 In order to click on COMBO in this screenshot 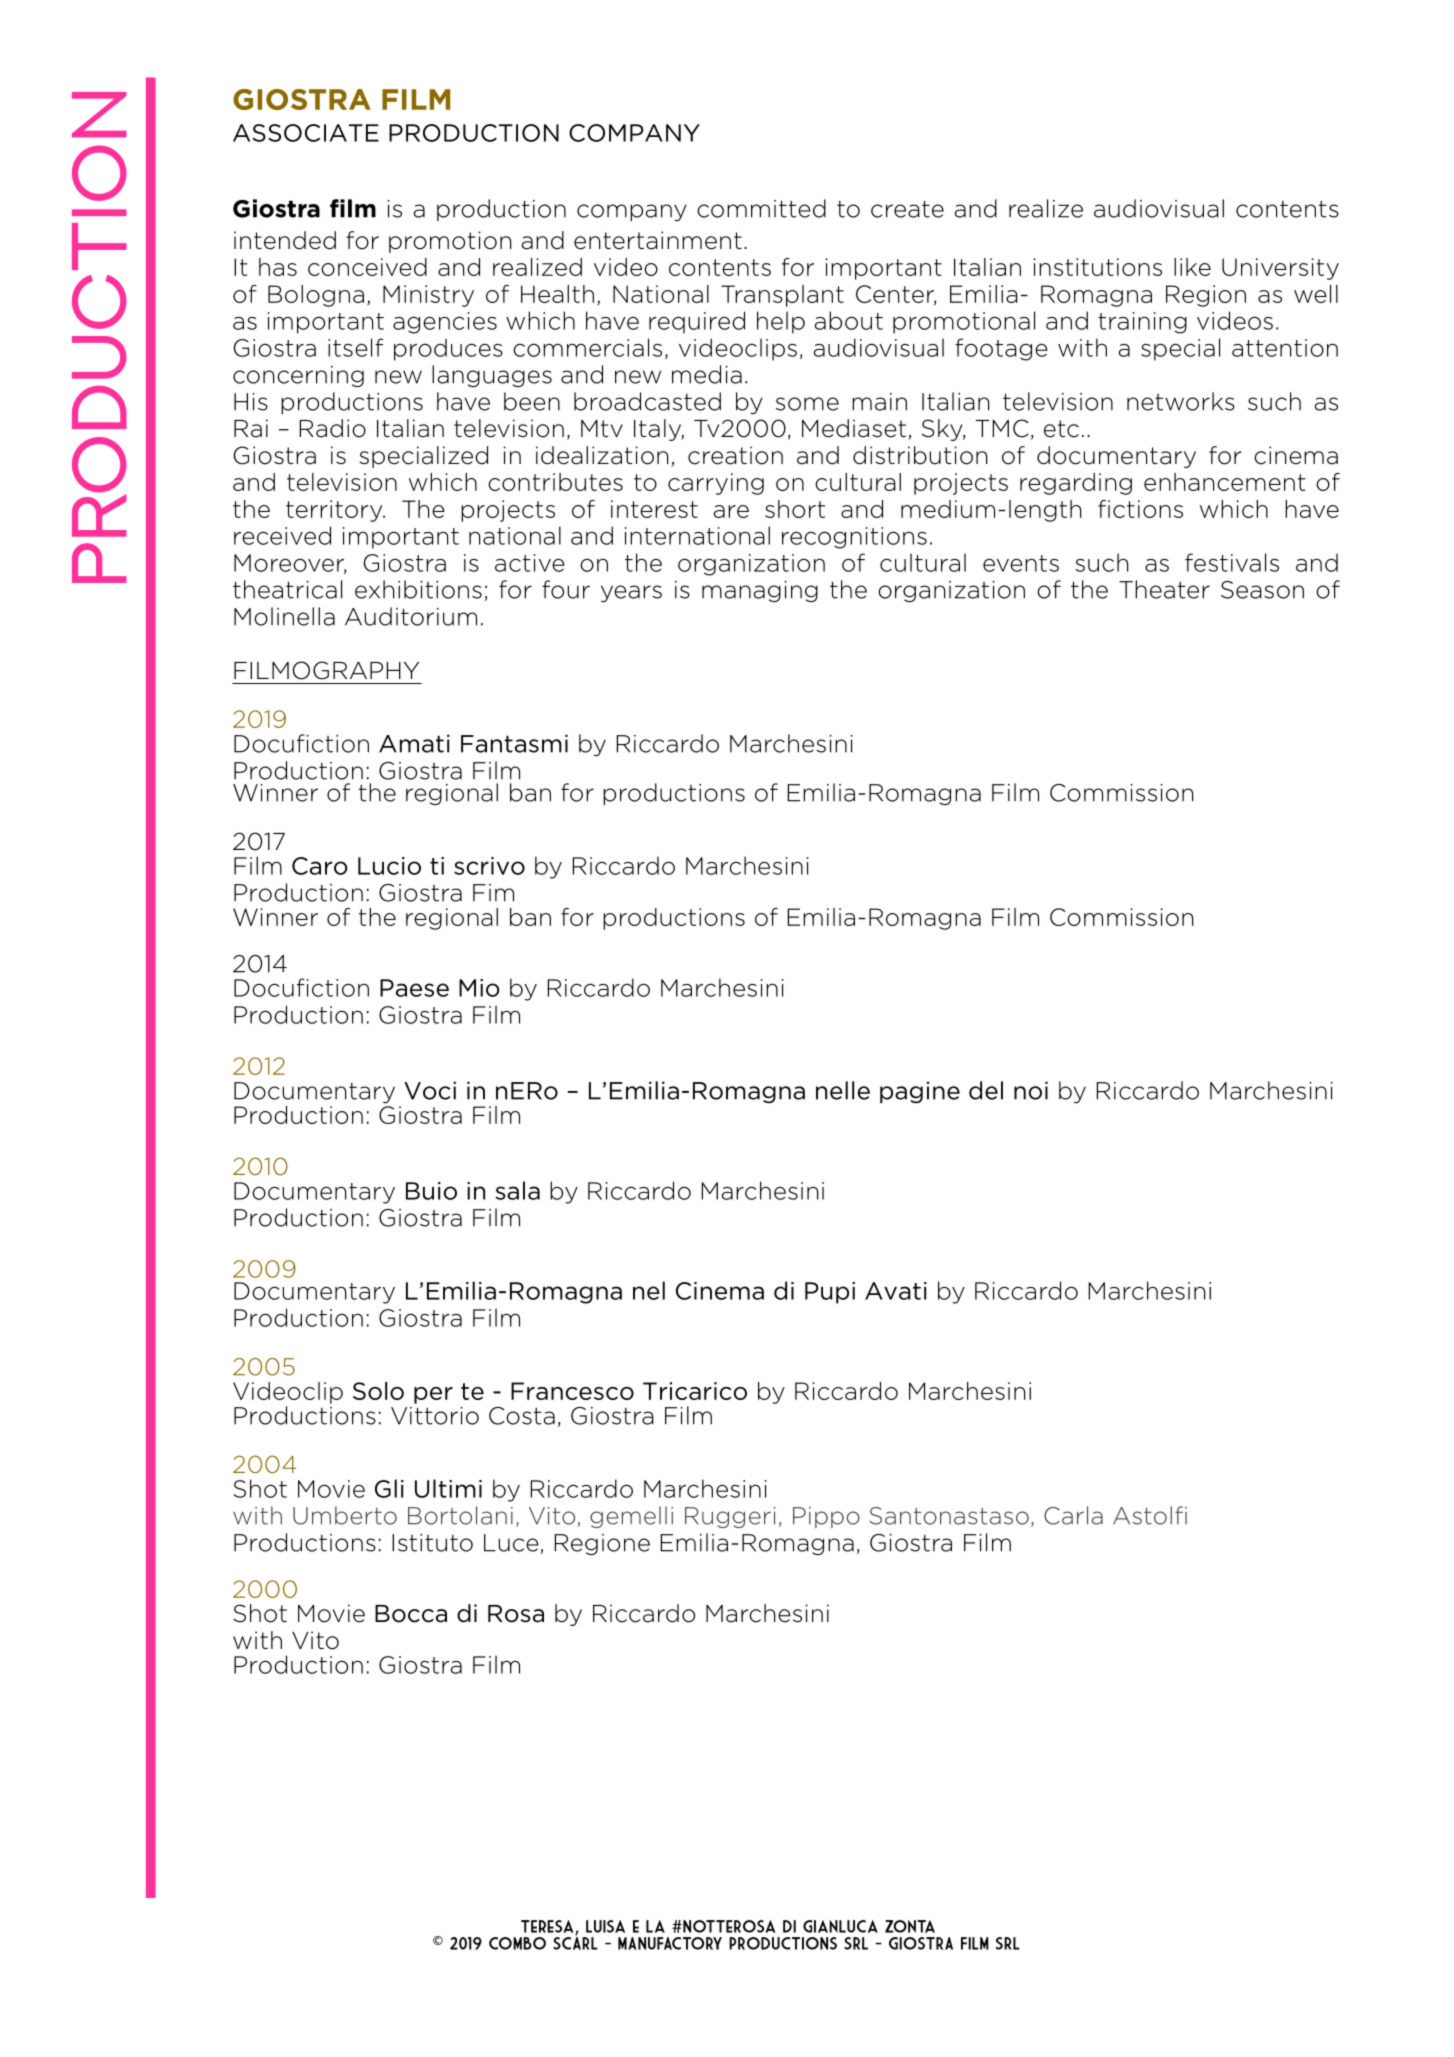, I will do `click(517, 1943)`.
